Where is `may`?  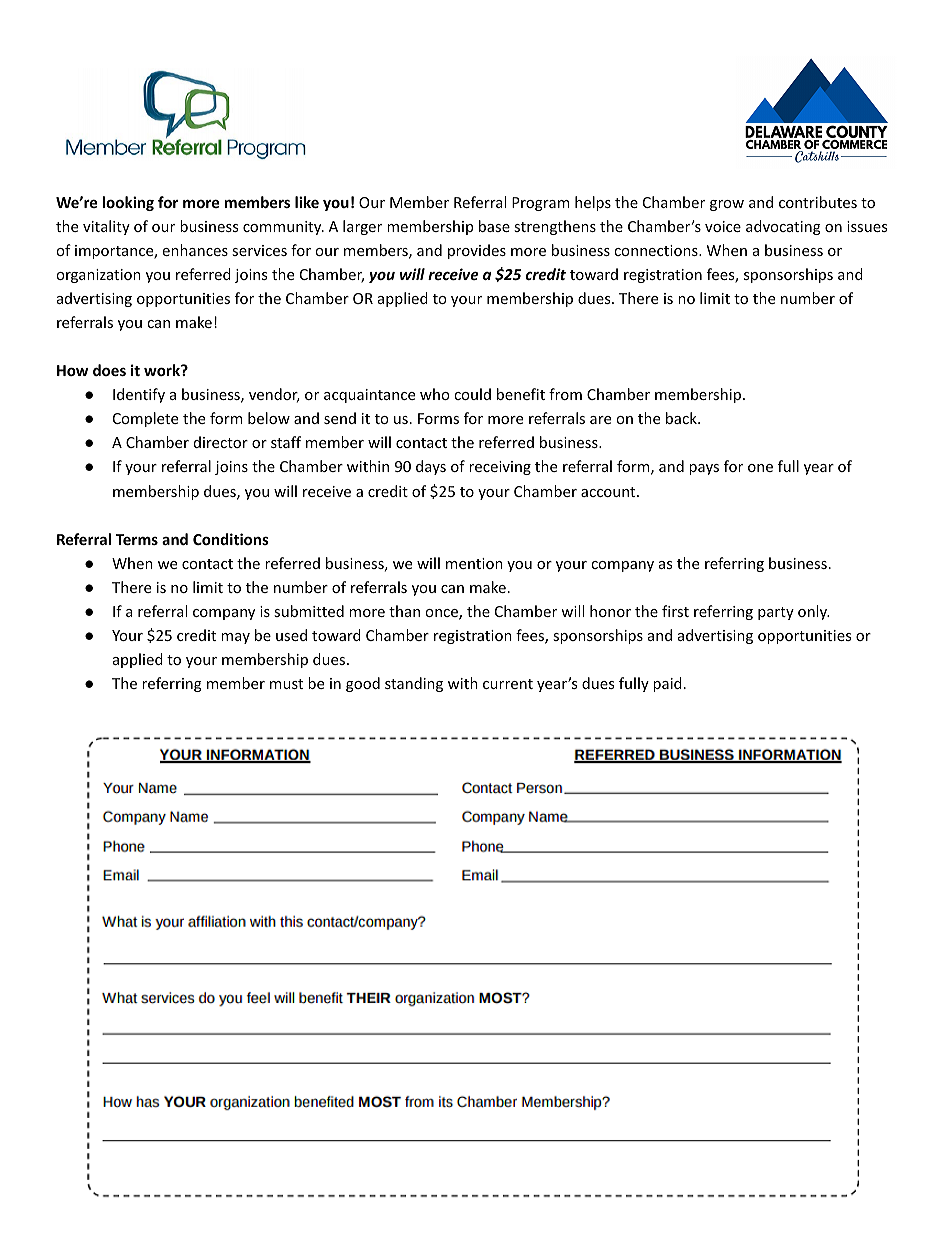 may is located at coordinates (235, 638).
